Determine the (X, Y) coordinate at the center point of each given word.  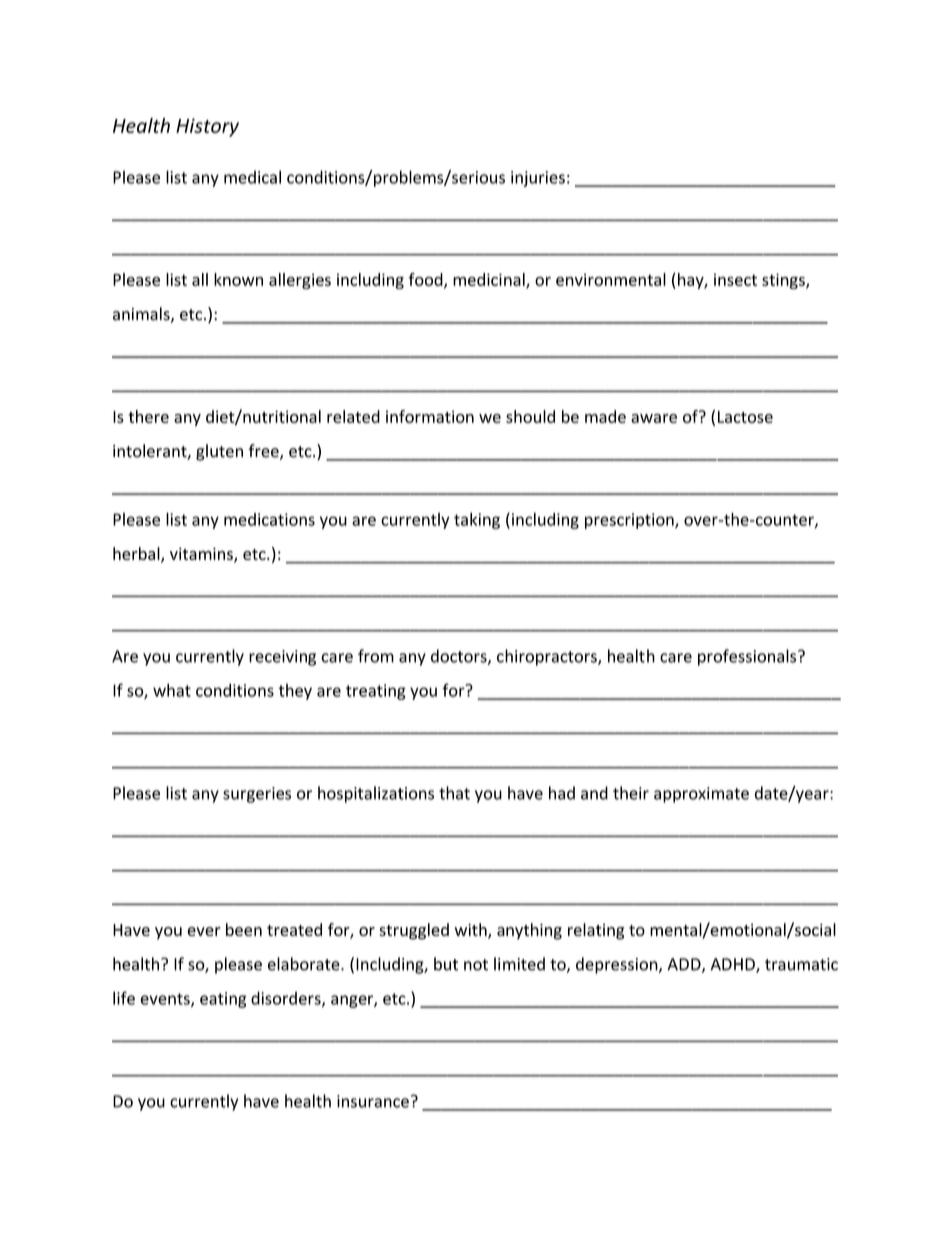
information (430, 416)
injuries (538, 179)
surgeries (257, 795)
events (166, 1000)
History (207, 127)
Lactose (745, 417)
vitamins (202, 554)
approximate (701, 795)
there (148, 416)
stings (784, 281)
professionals (748, 657)
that (454, 793)
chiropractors (548, 657)
